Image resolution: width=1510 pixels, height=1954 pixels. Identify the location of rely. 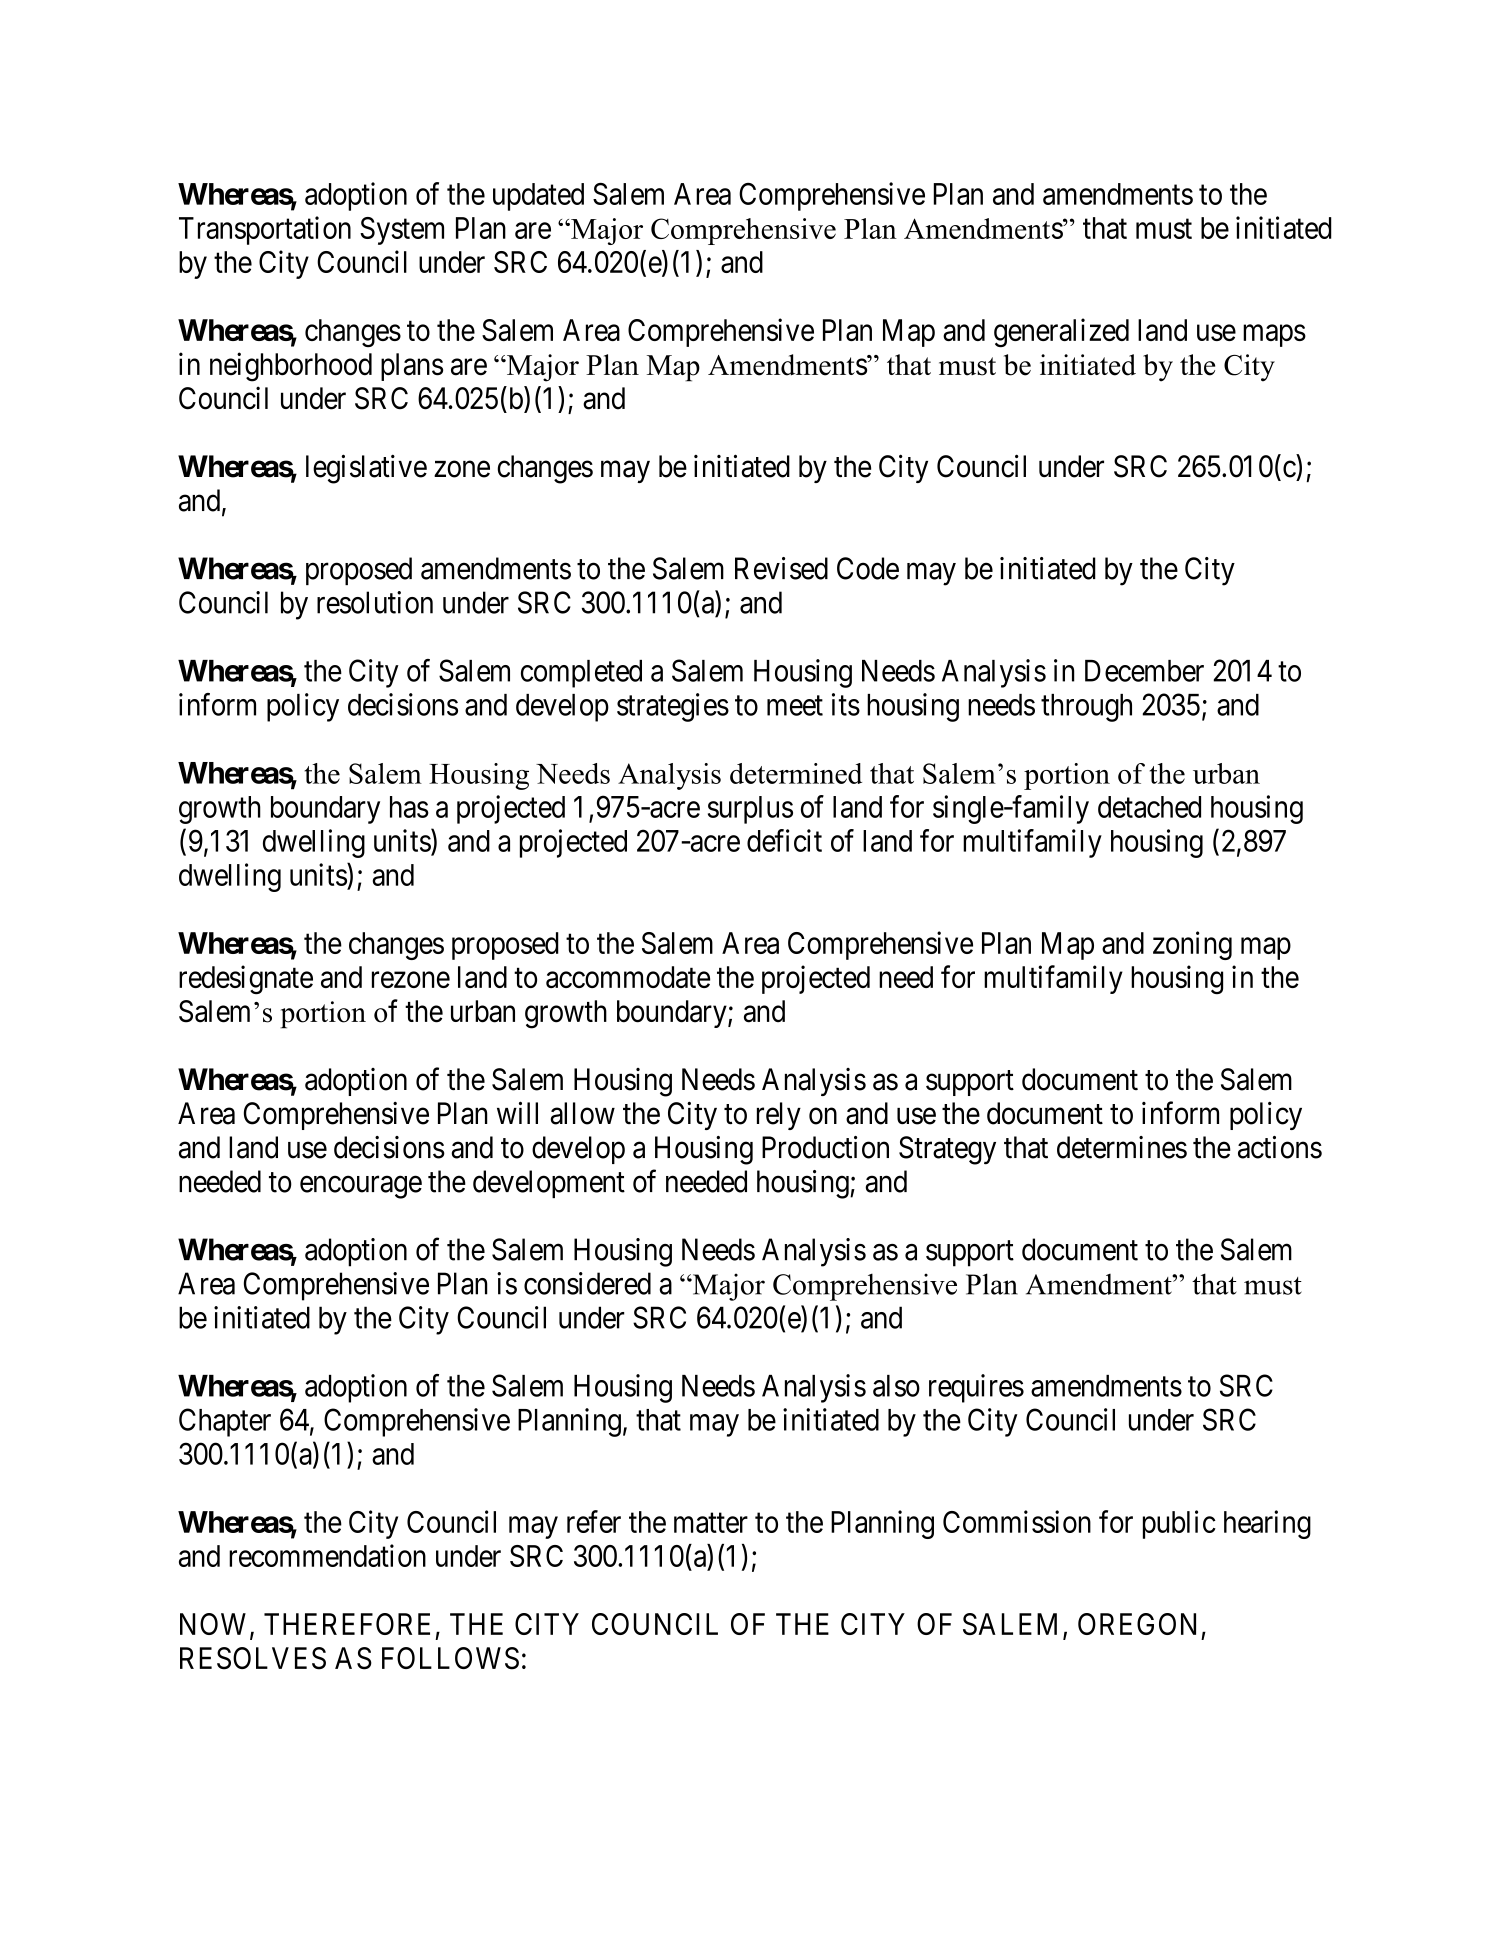
(779, 1116).
